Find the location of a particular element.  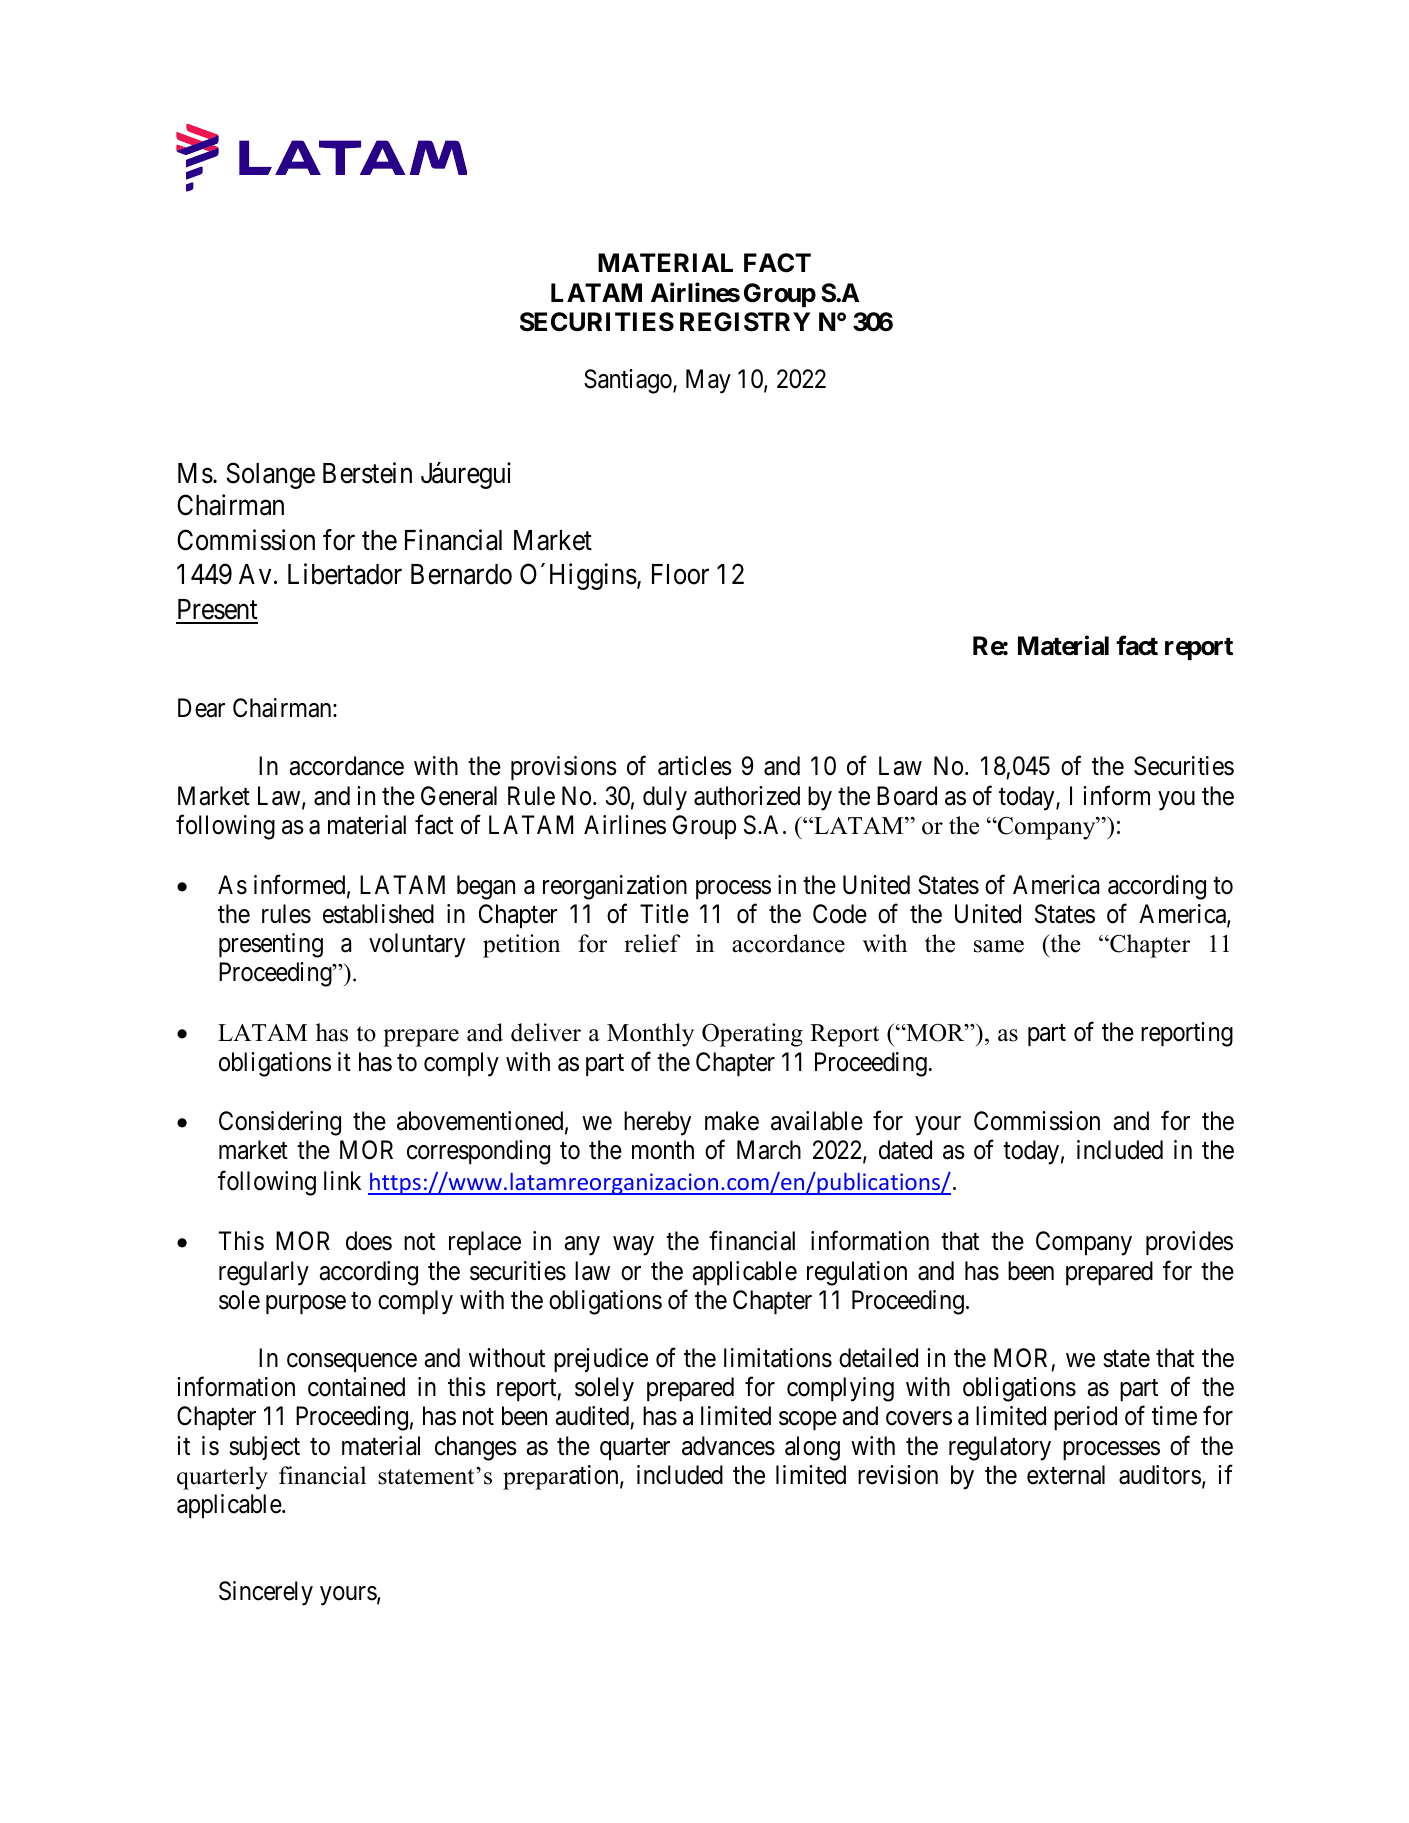

Sincerely is located at coordinates (266, 1593).
